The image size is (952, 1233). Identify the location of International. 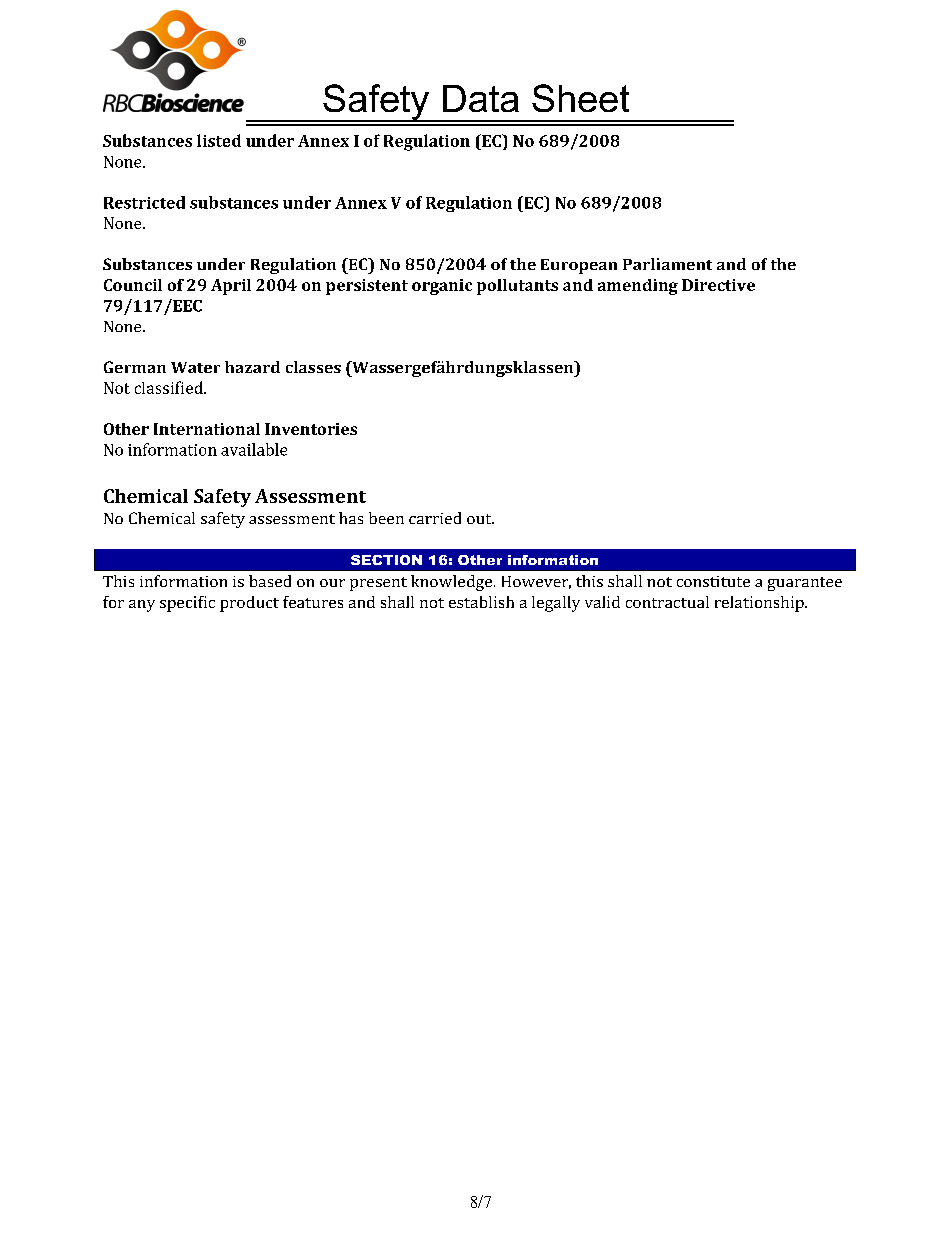
(207, 429).
